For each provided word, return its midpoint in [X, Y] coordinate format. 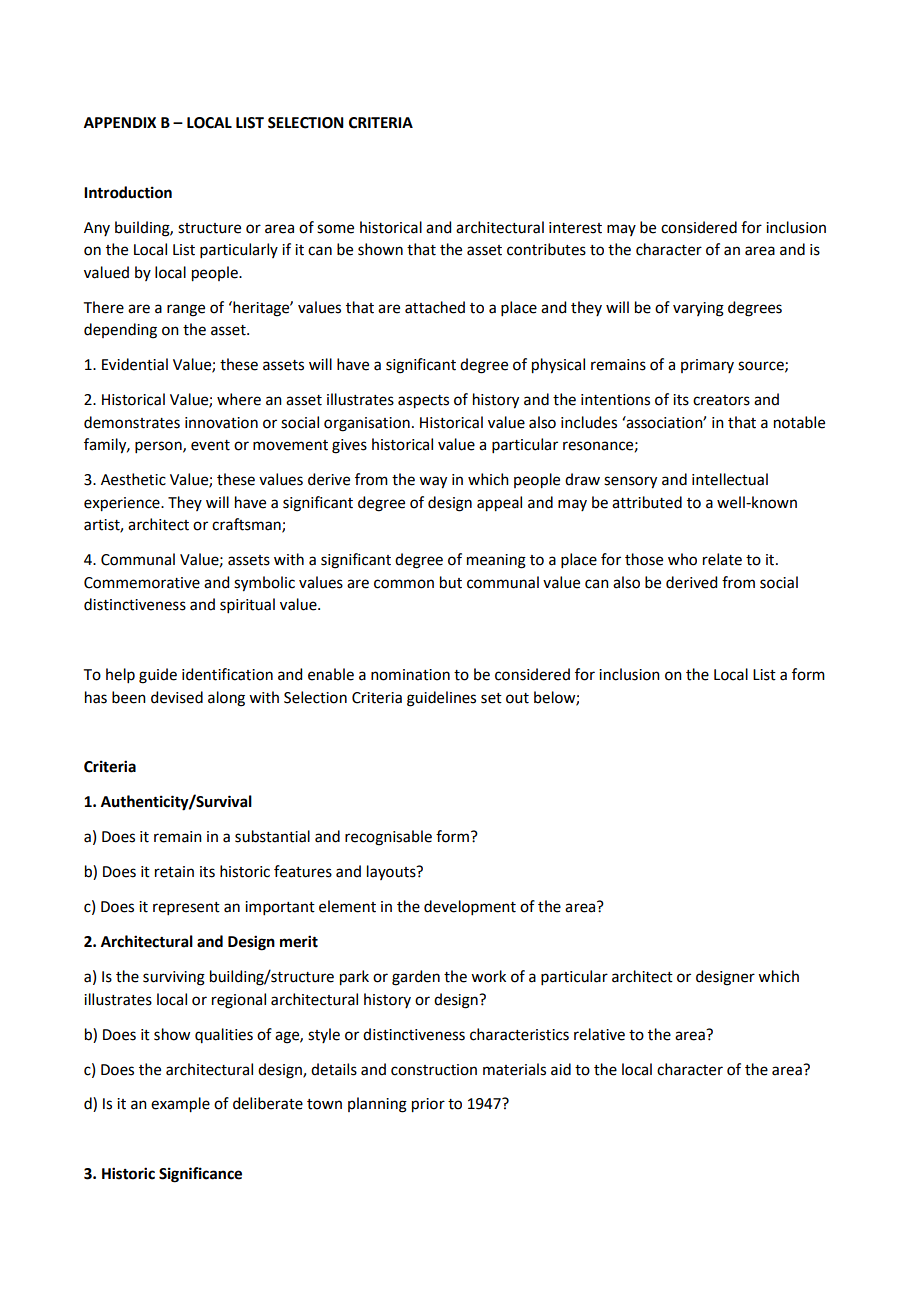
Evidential [135, 364]
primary [707, 366]
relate [722, 559]
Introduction [128, 192]
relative [599, 1034]
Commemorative [142, 583]
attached [435, 307]
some [335, 229]
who [682, 559]
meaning [496, 561]
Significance [200, 1175]
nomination [410, 675]
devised [177, 697]
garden [416, 978]
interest [575, 228]
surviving [174, 978]
